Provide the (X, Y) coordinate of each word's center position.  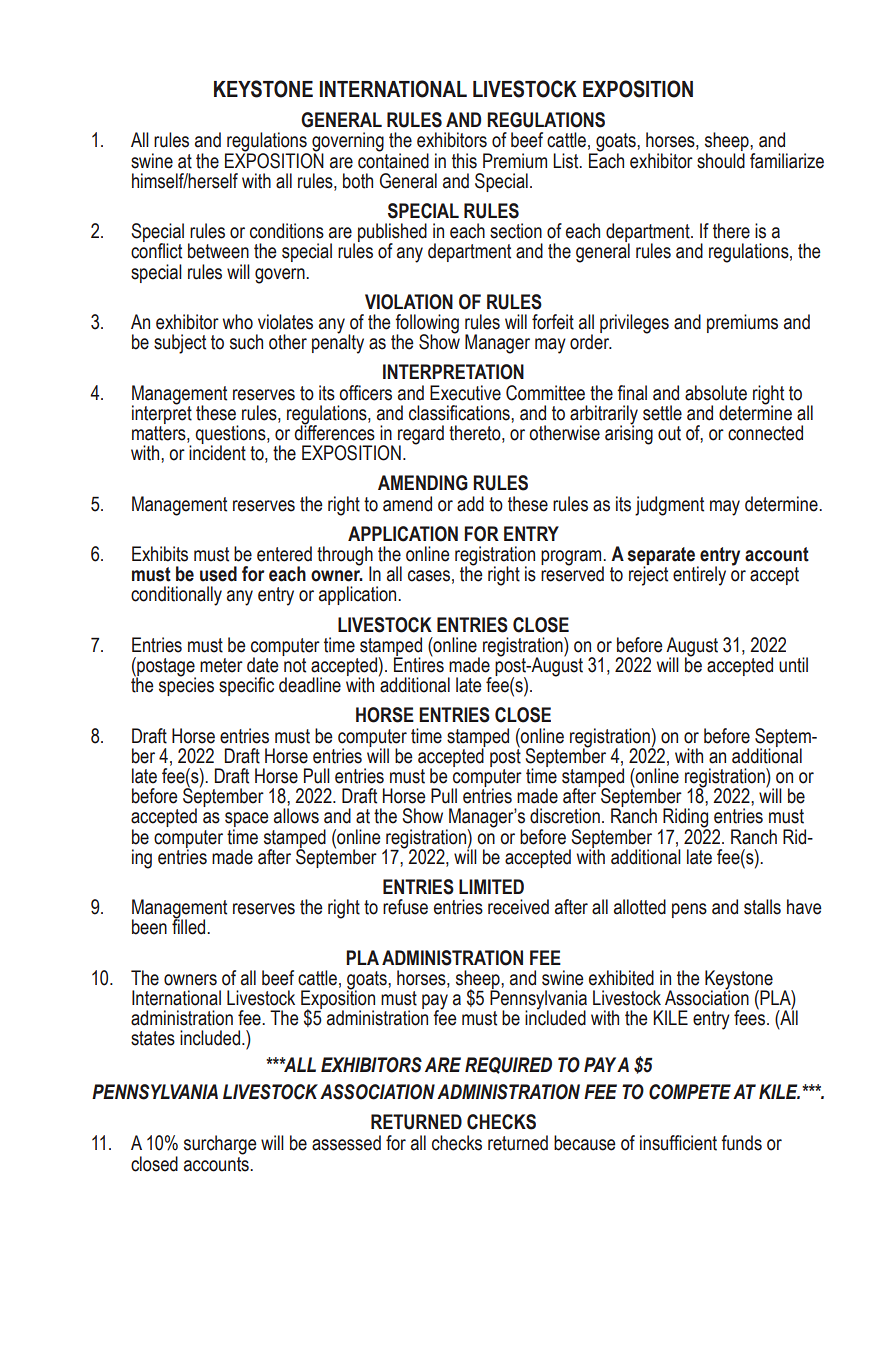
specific (246, 686)
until (793, 665)
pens (689, 910)
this (464, 161)
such (246, 342)
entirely (699, 576)
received (518, 907)
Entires (419, 664)
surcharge (220, 1145)
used (218, 574)
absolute (716, 393)
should (721, 161)
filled (190, 926)
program (572, 559)
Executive (465, 393)
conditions (287, 231)
